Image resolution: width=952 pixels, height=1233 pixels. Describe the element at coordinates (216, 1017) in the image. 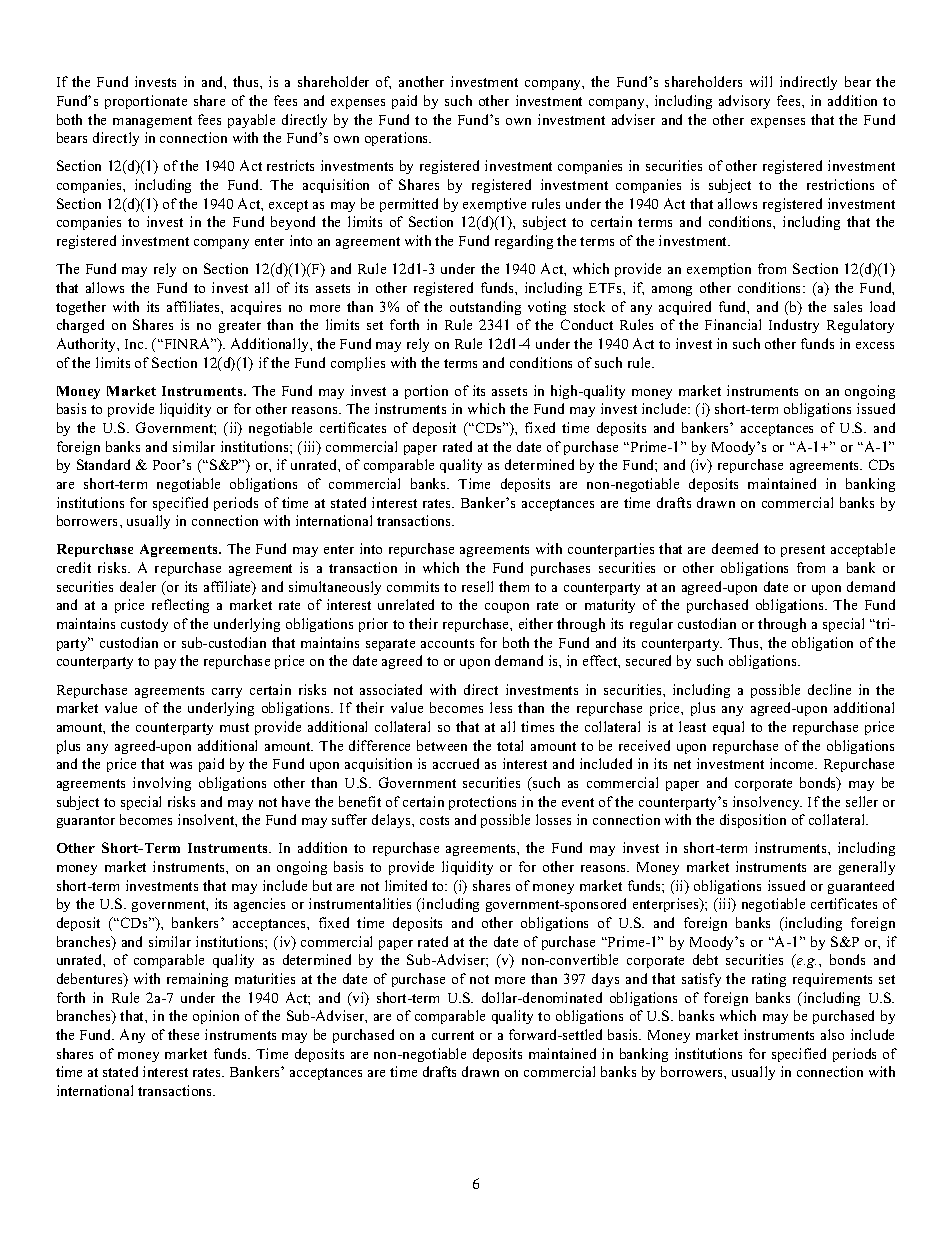

I see `opinion` at that location.
